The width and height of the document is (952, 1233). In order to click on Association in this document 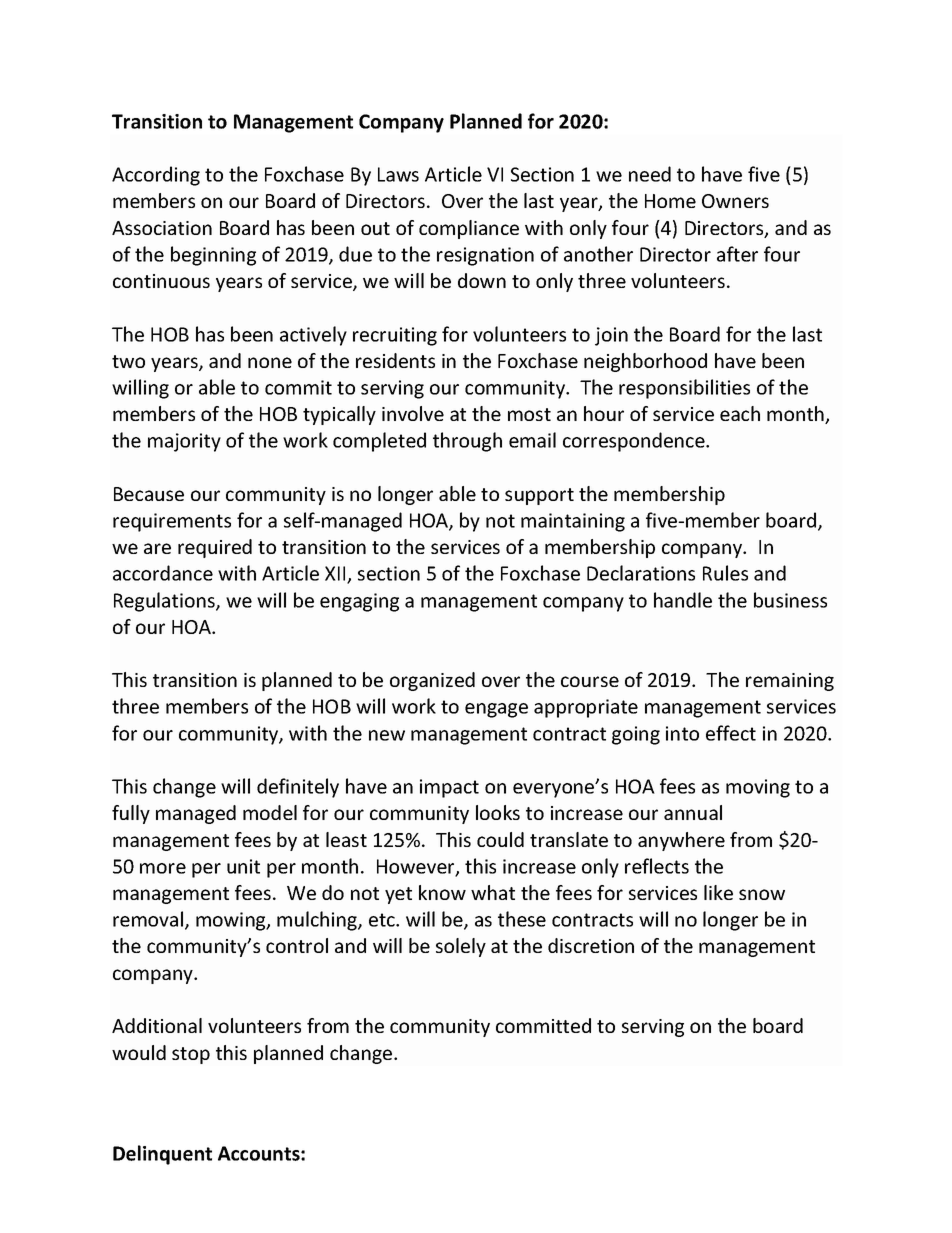, I will do `click(162, 228)`.
